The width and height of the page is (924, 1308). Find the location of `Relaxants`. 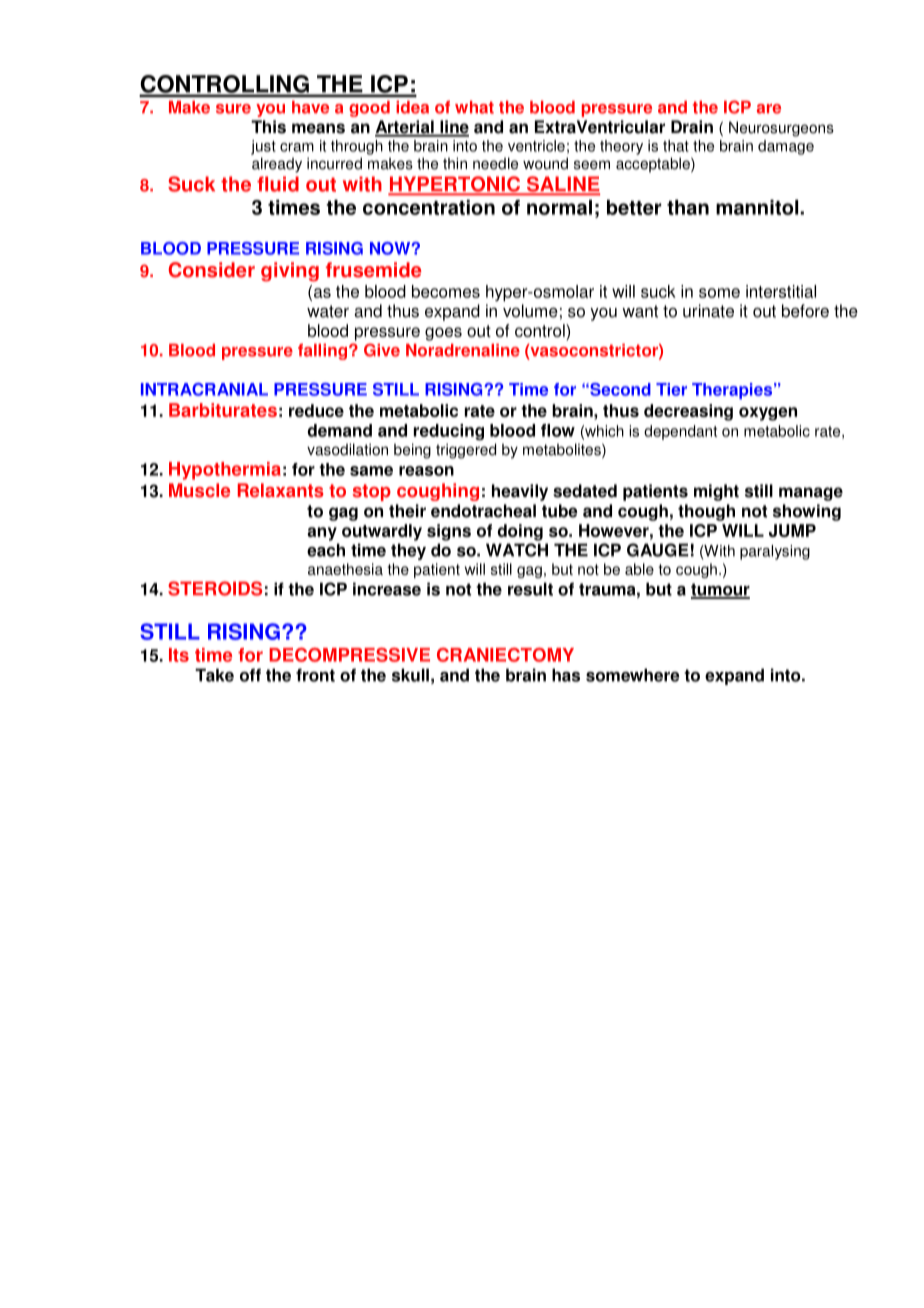

Relaxants is located at coordinates (281, 490).
